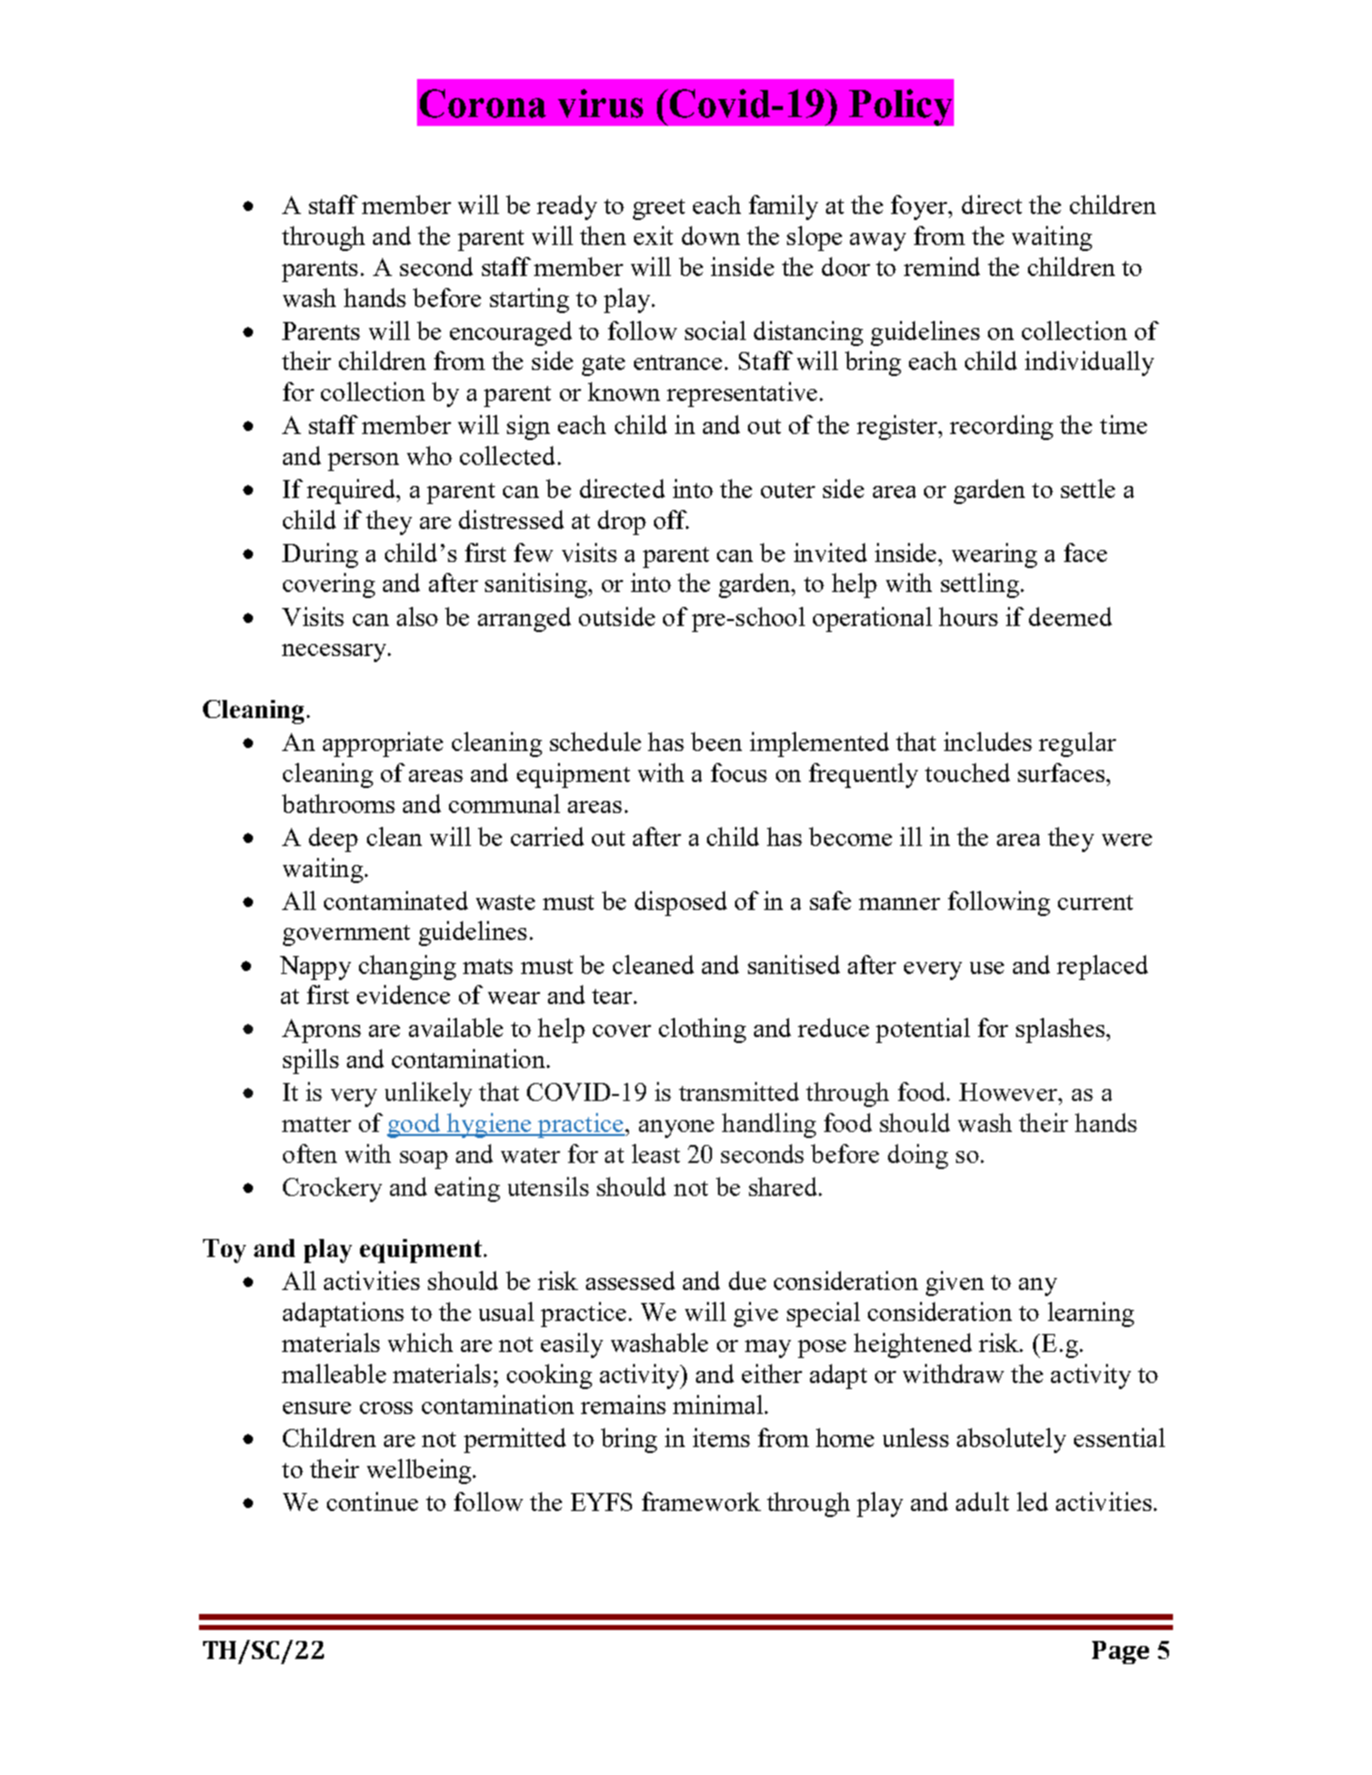 The width and height of the page is (1372, 1775). Describe the element at coordinates (701, 1501) in the page. I see `framework` at that location.
